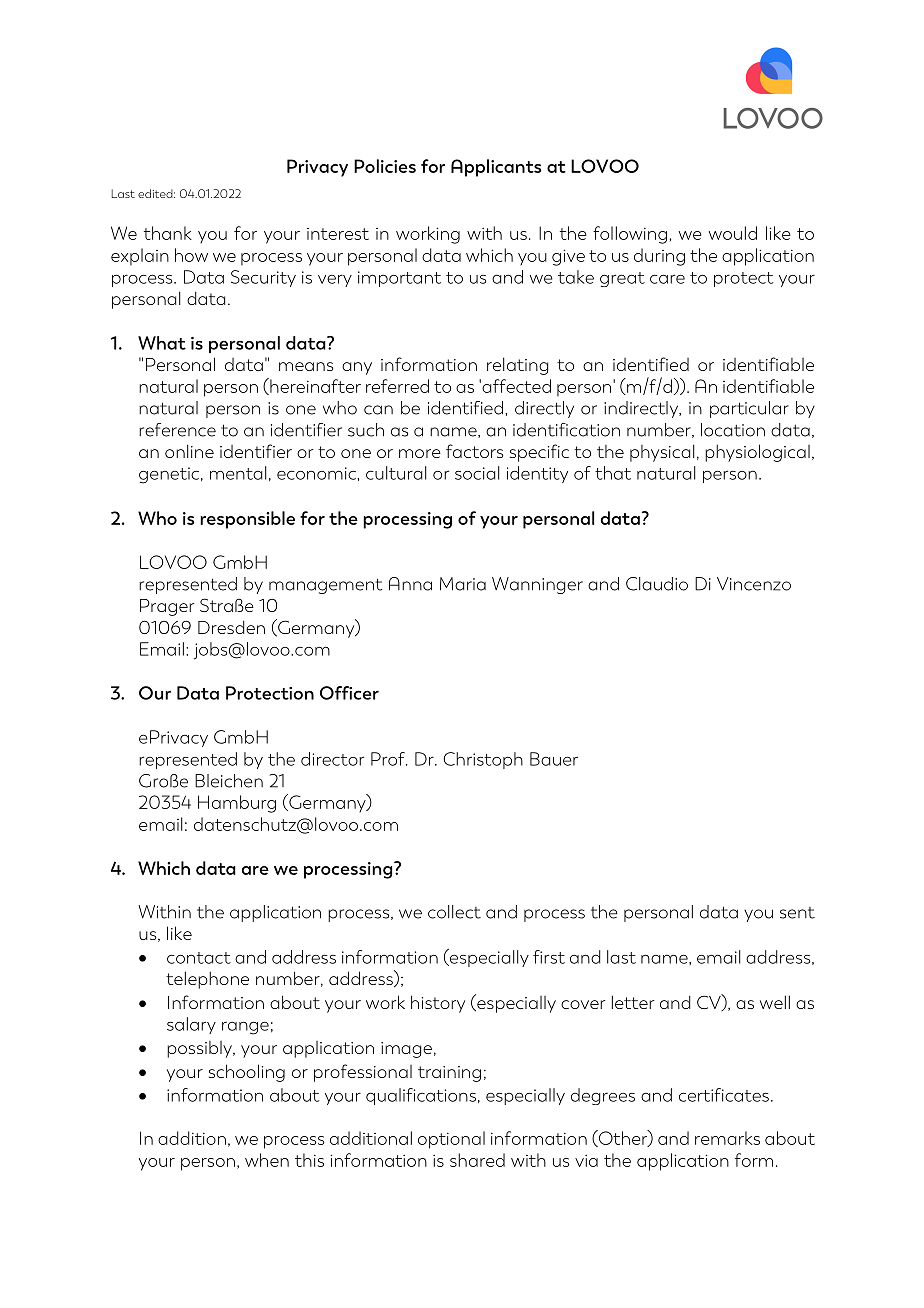 The image size is (924, 1308). I want to click on Applicants, so click(496, 168).
